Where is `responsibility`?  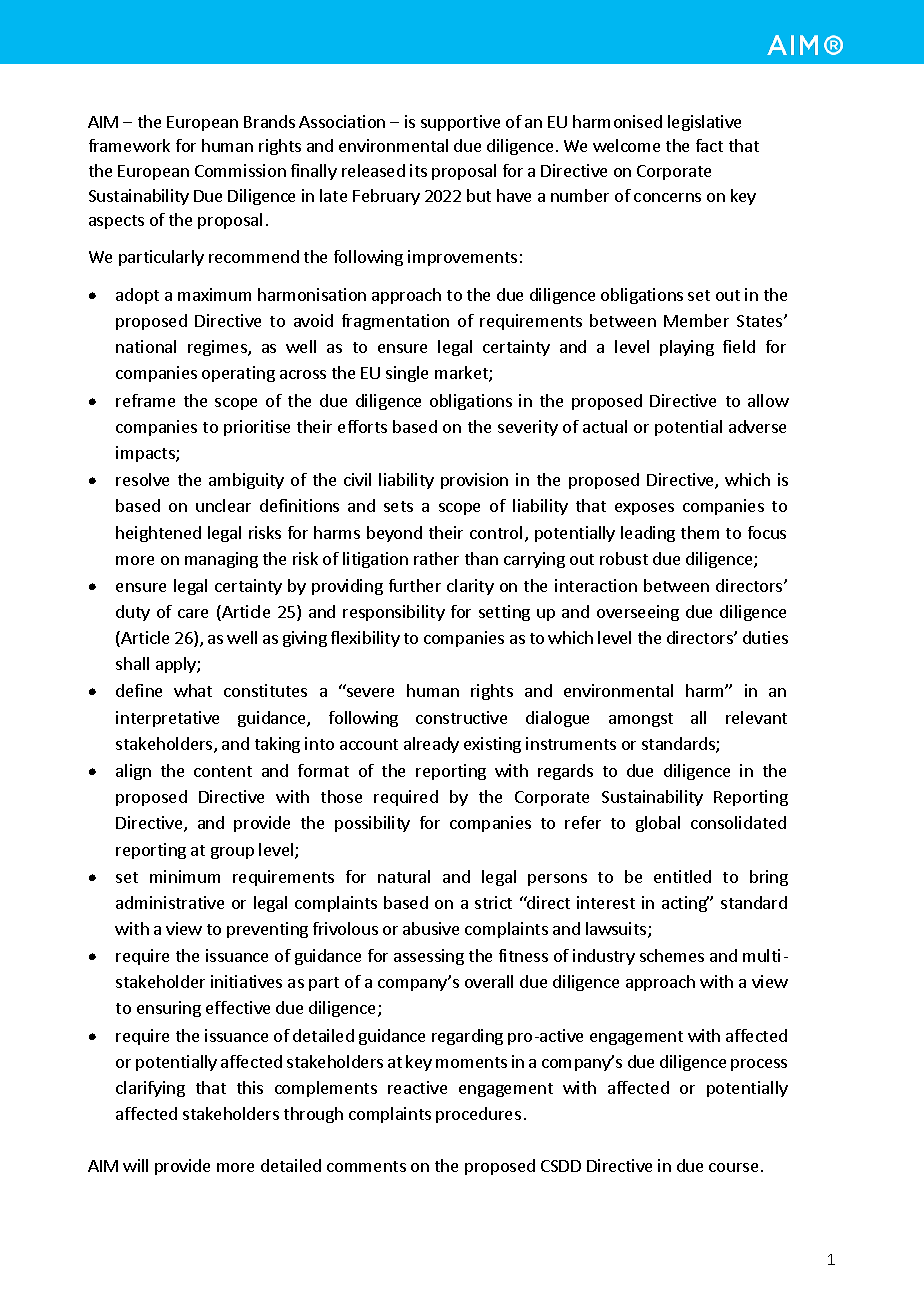 responsibility is located at coordinates (394, 613).
